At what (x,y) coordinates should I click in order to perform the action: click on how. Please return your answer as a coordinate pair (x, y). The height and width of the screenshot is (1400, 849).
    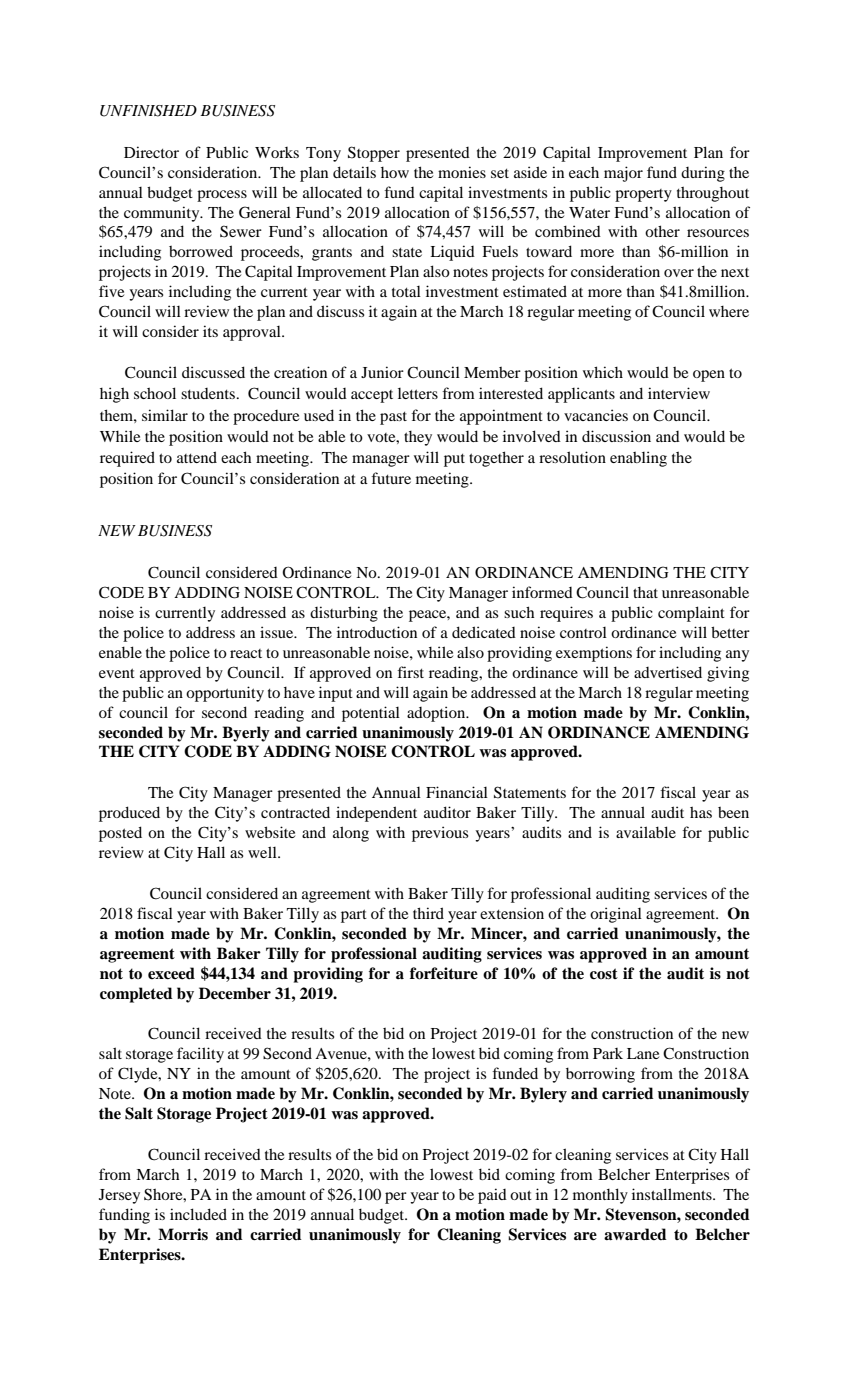
    Looking at the image, I should click on (395, 172).
